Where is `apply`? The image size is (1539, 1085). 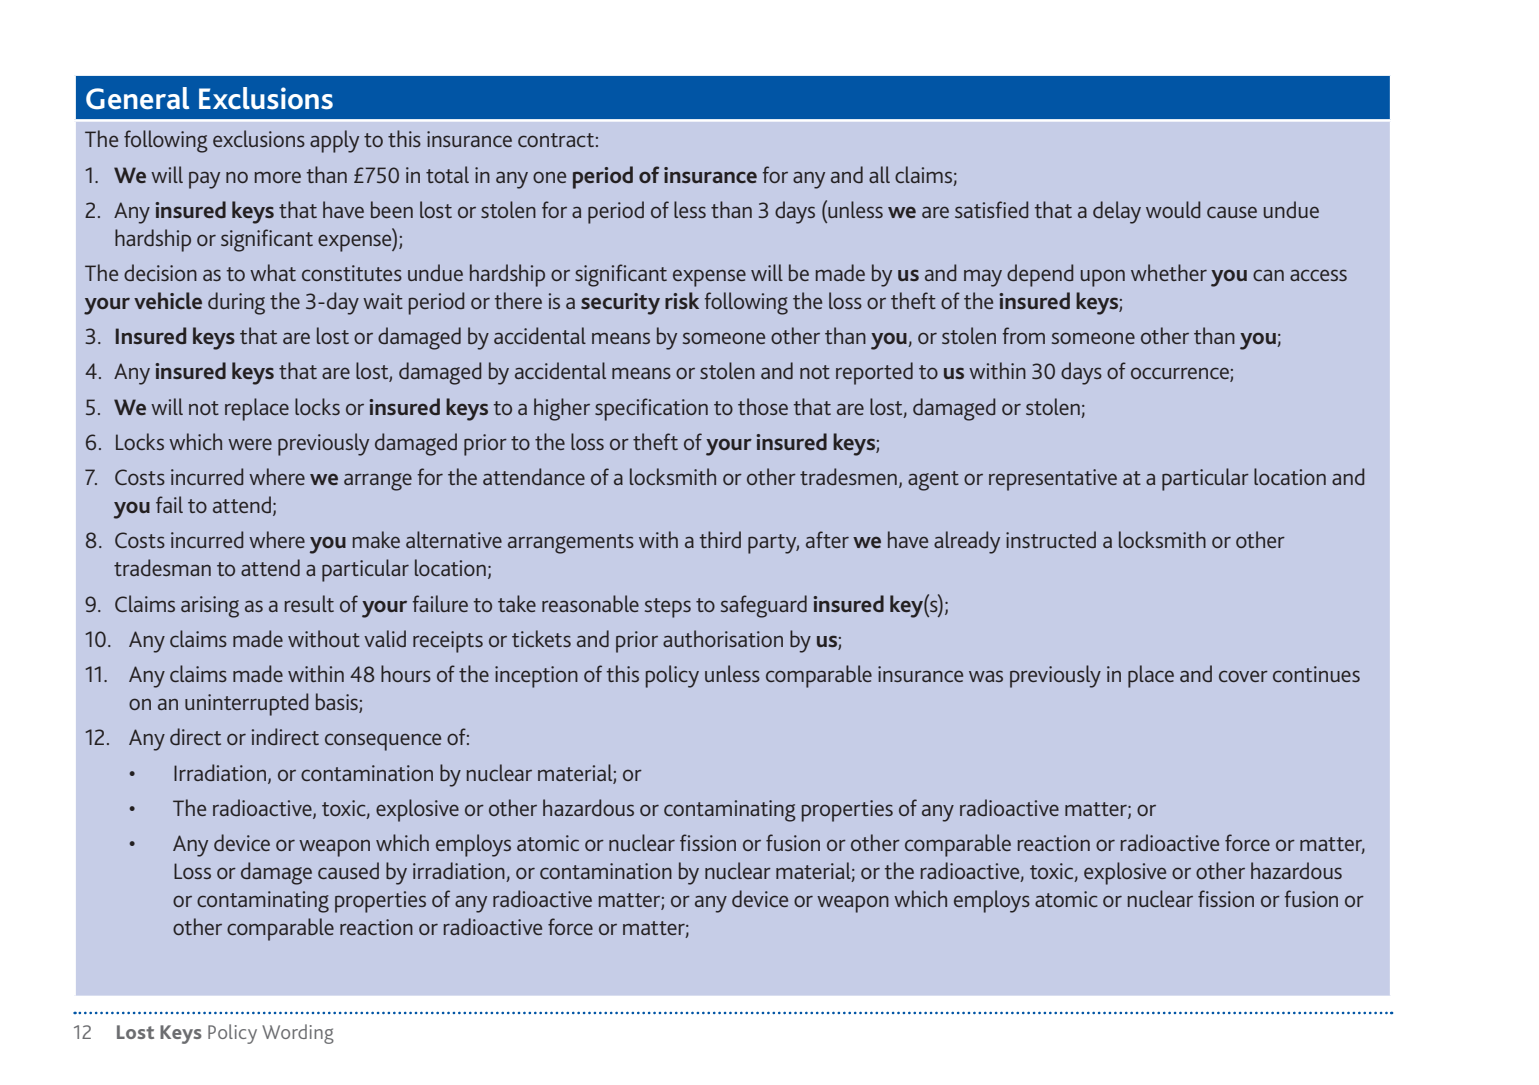 apply is located at coordinates (334, 141).
